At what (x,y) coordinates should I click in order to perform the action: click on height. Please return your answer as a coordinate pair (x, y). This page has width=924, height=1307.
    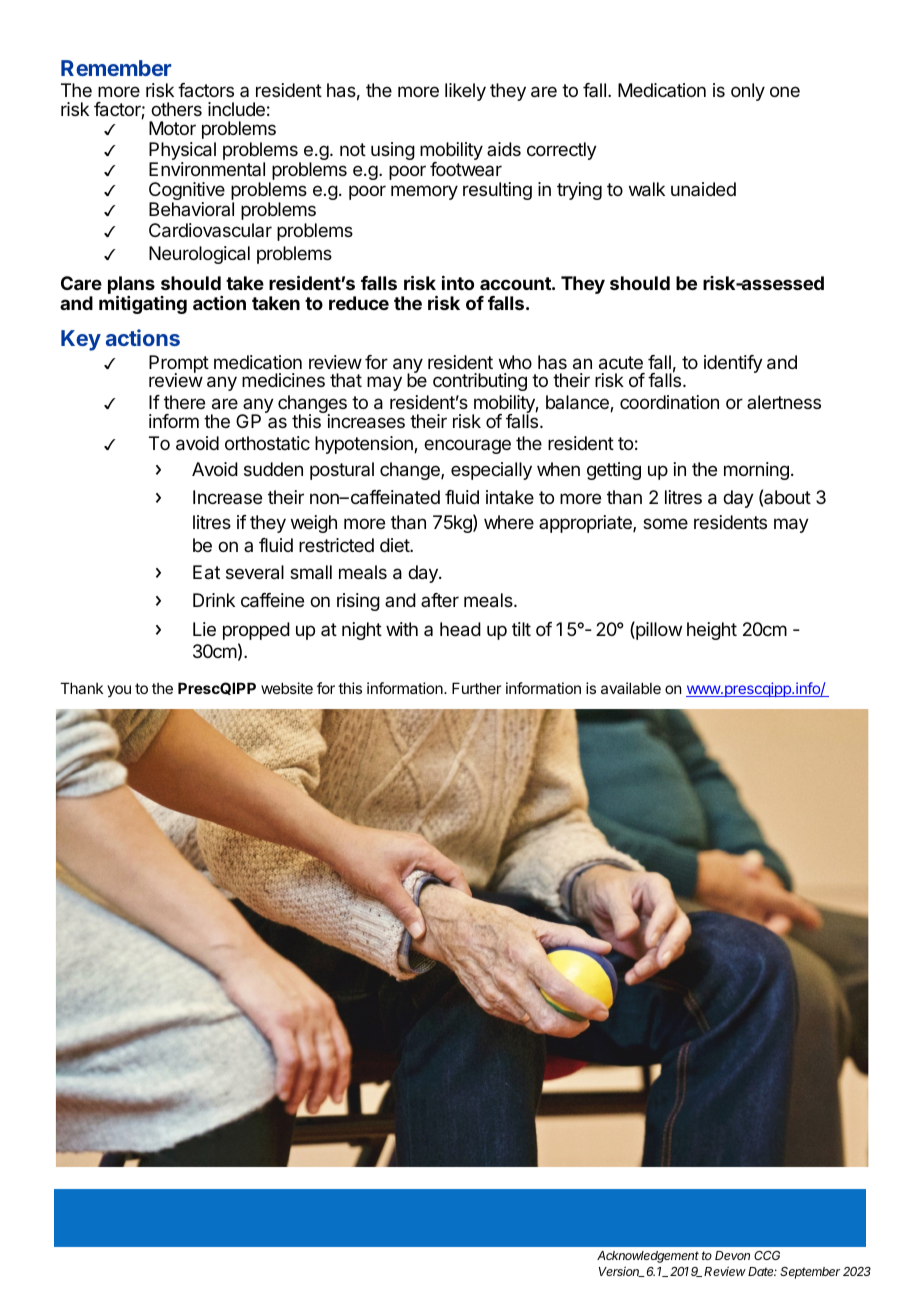
    Looking at the image, I should click on (712, 631).
